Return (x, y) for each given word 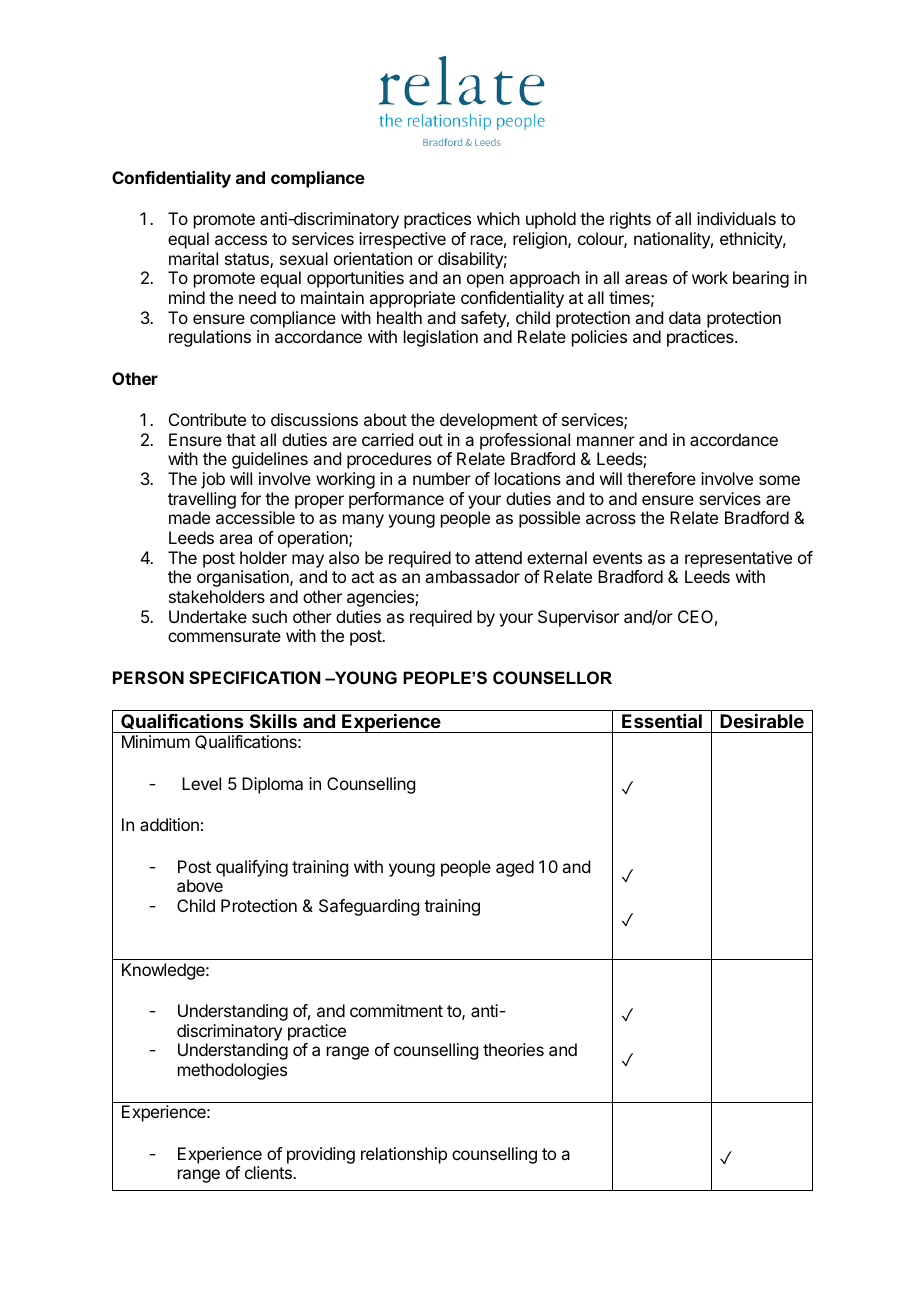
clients (269, 1172)
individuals (736, 218)
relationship (404, 1155)
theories (513, 1049)
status (248, 260)
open (485, 281)
